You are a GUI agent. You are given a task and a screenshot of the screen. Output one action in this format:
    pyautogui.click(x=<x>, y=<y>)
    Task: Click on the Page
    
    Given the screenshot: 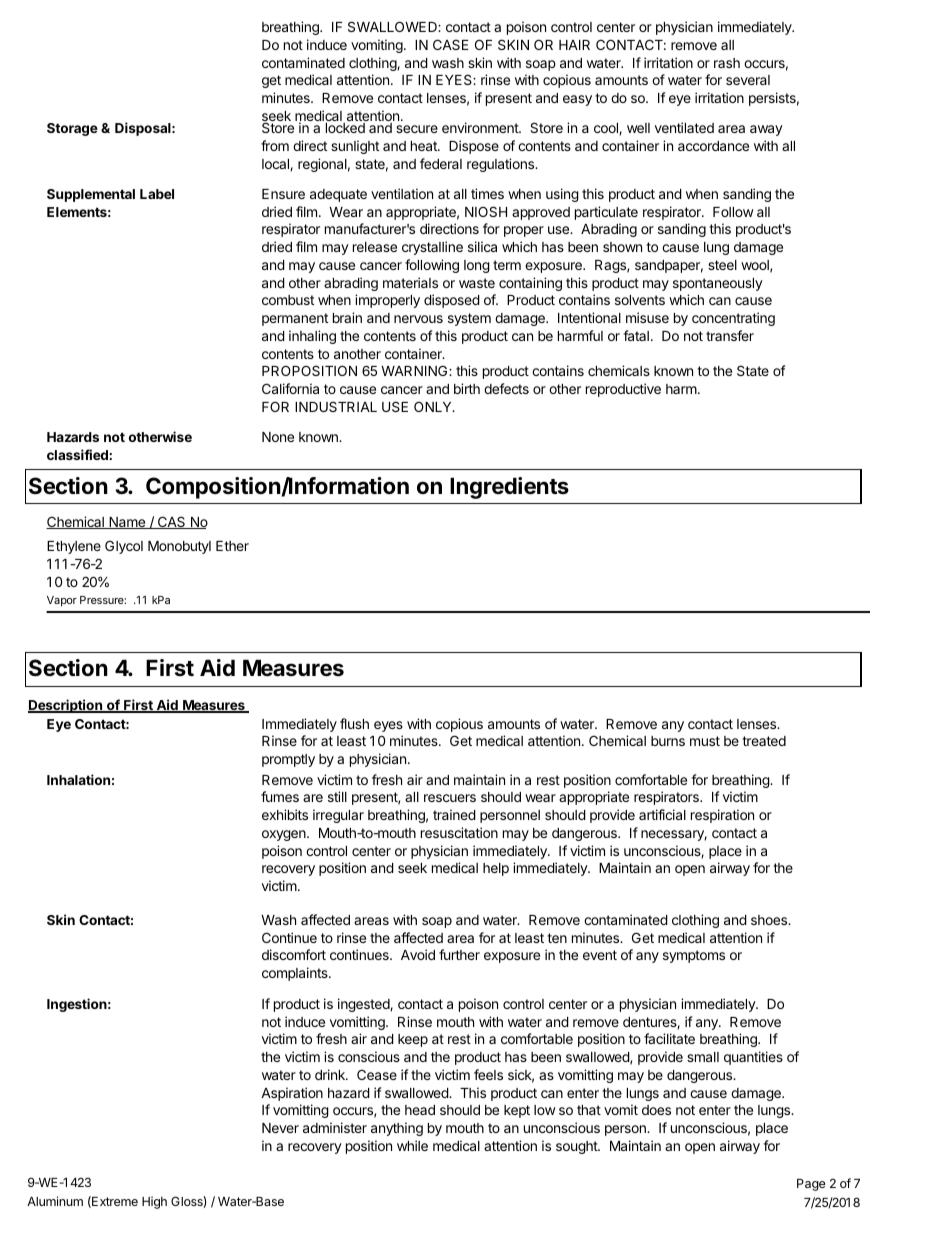 What is the action you would take?
    pyautogui.click(x=811, y=1185)
